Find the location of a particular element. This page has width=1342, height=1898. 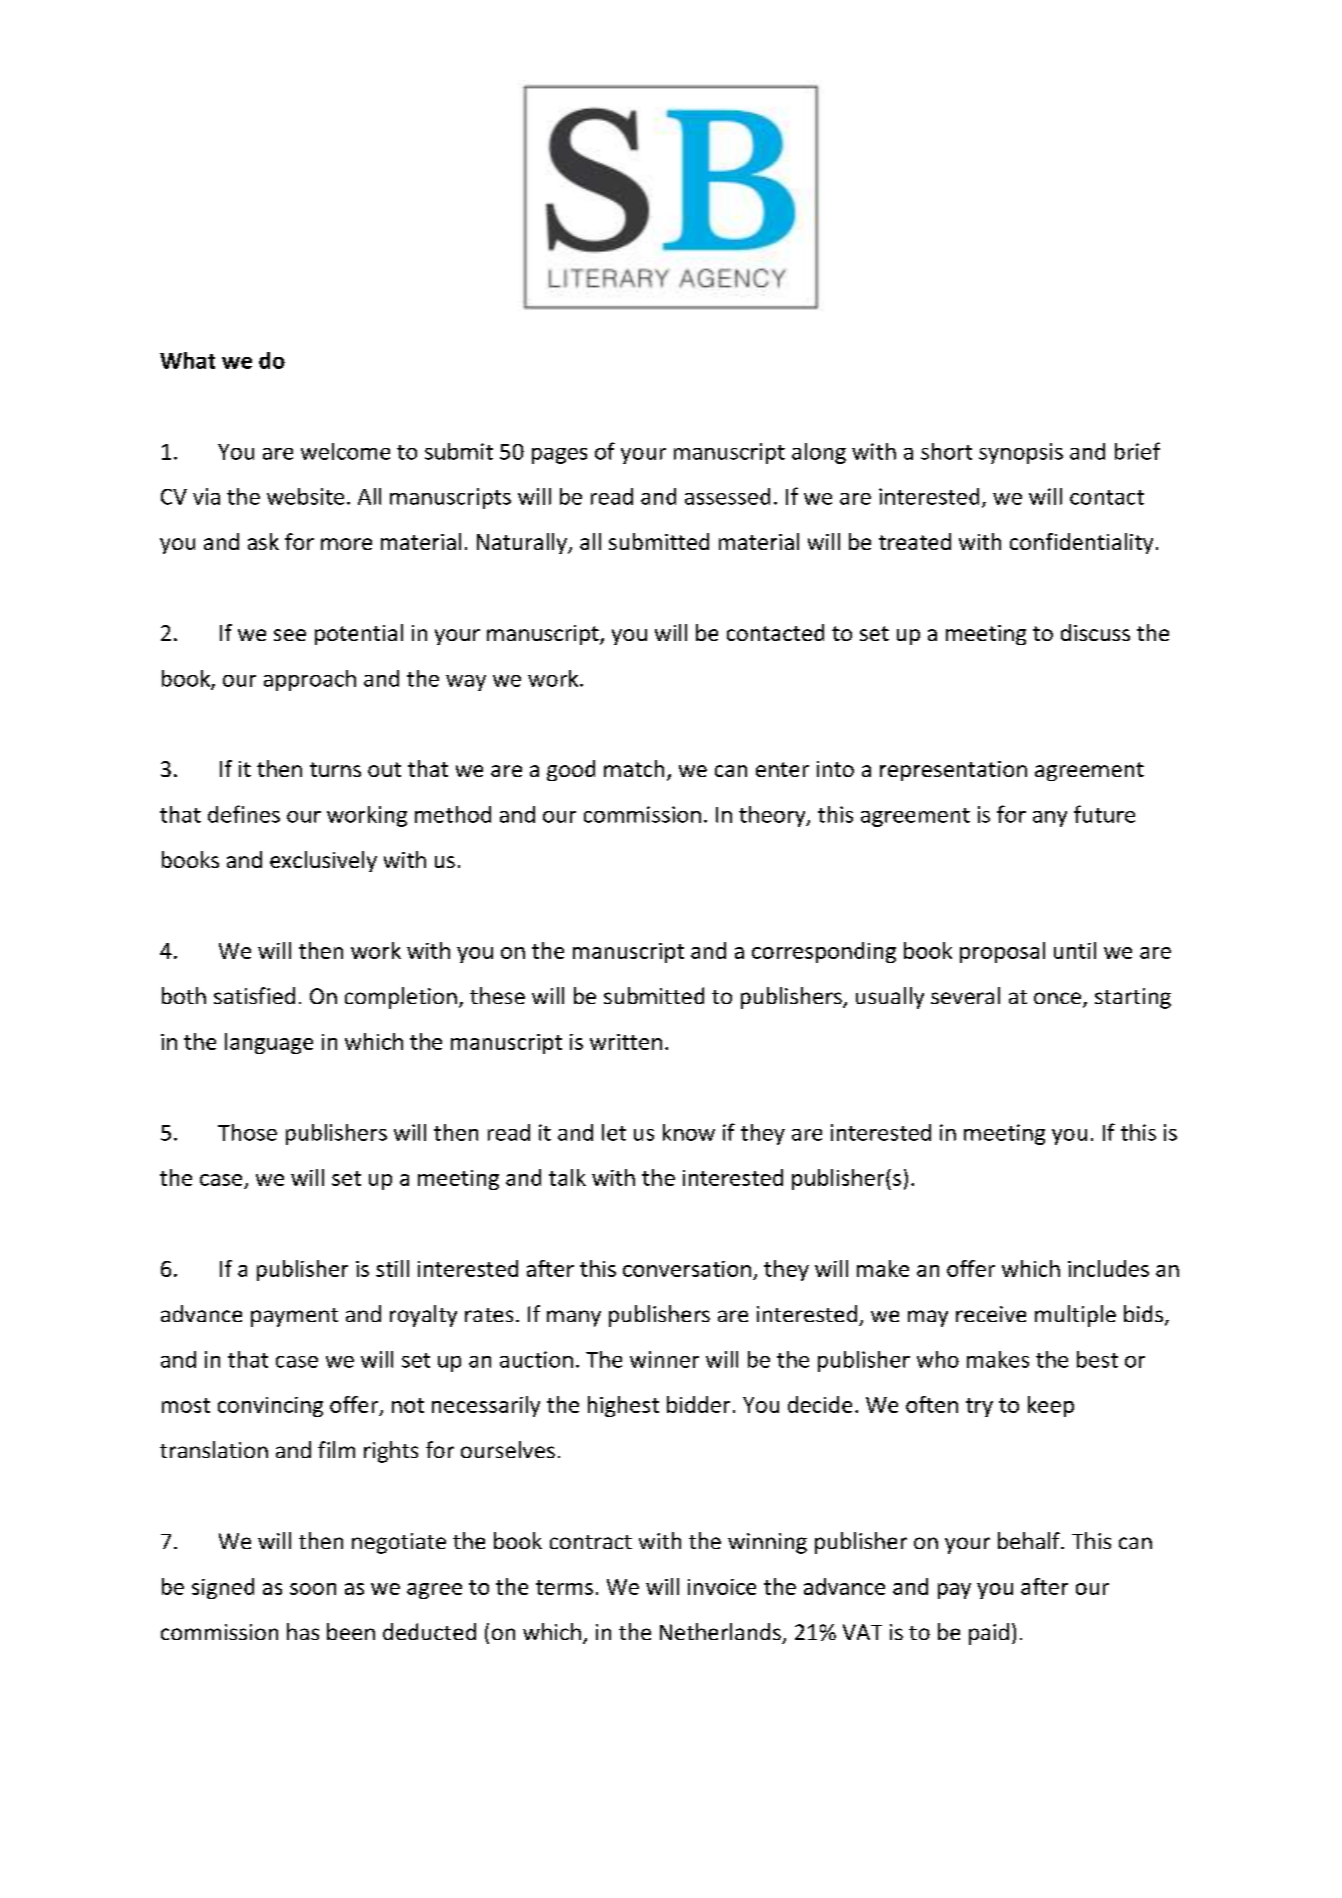

invoice is located at coordinates (722, 1587).
